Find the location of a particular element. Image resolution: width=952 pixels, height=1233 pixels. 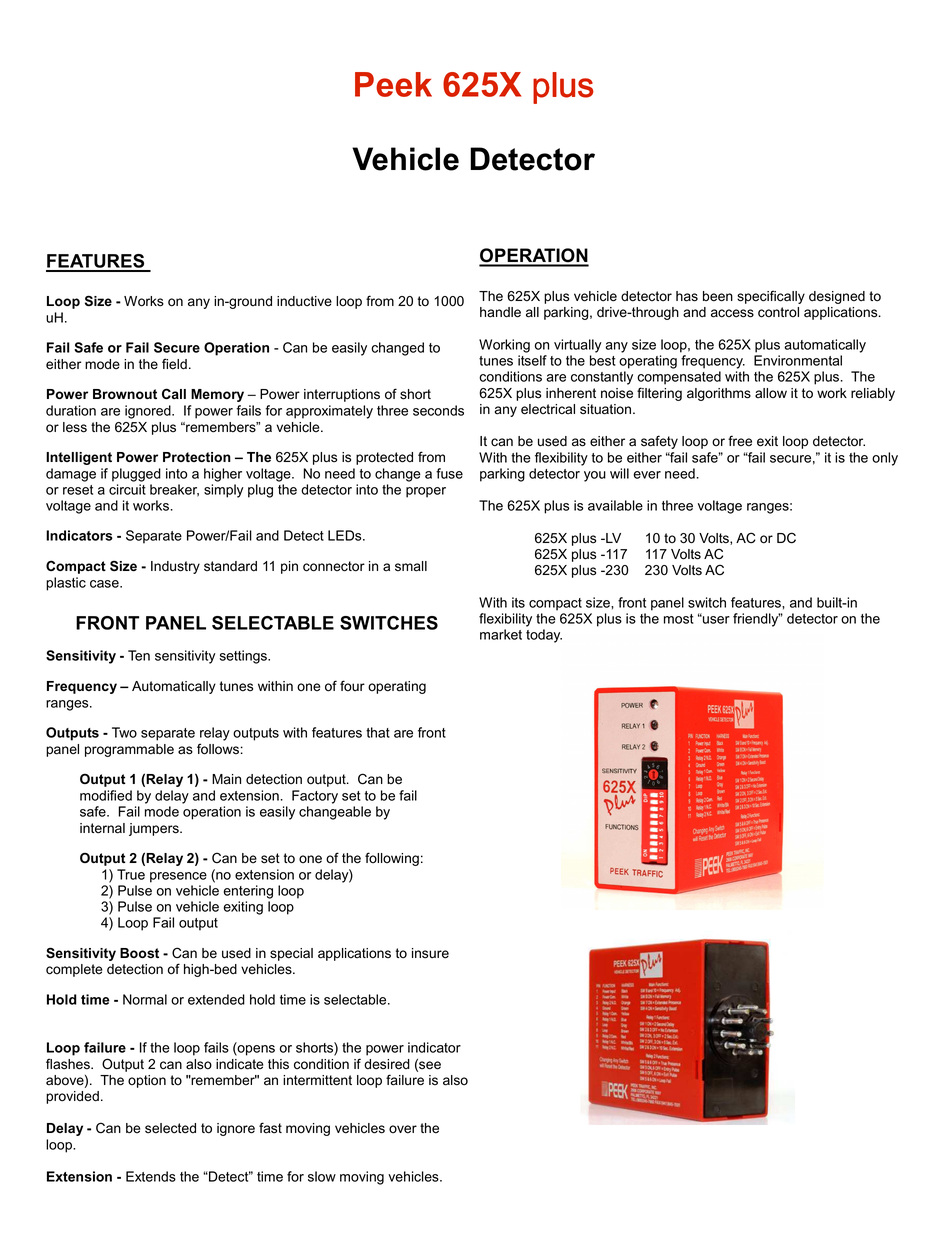

handle is located at coordinates (500, 312).
